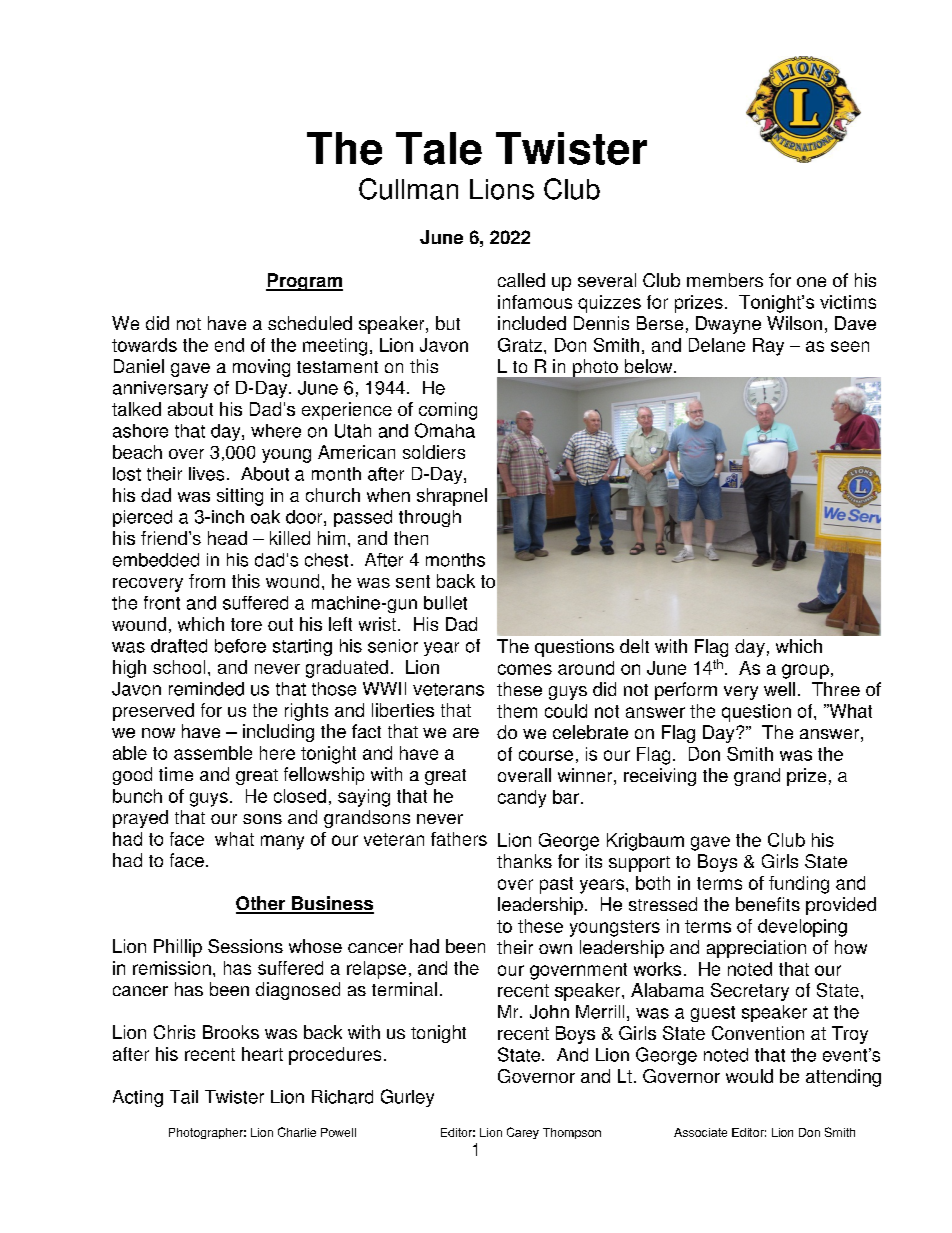 This page has width=952, height=1233. I want to click on coming, so click(448, 411).
